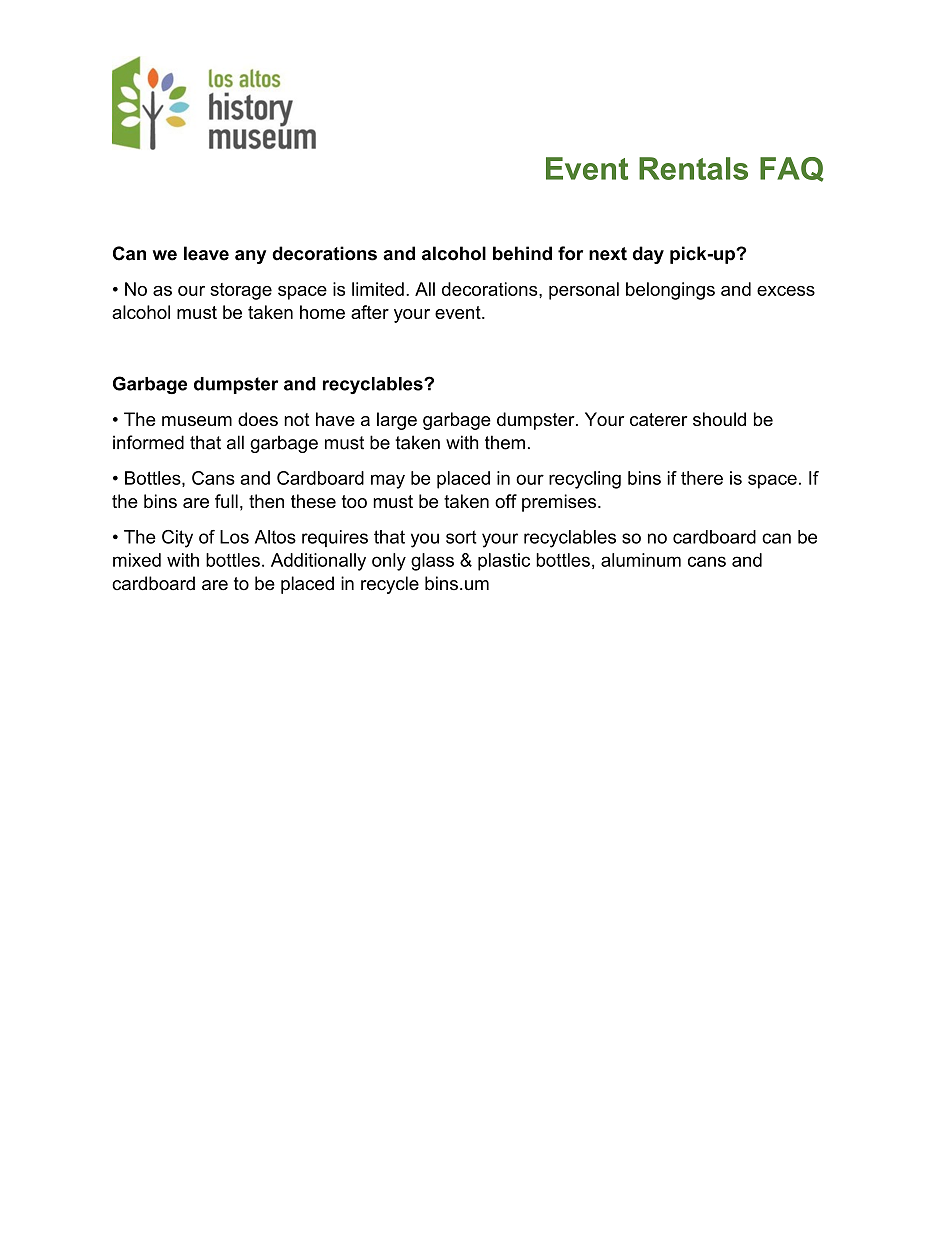 The width and height of the screenshot is (952, 1233). Describe the element at coordinates (250, 257) in the screenshot. I see `any` at that location.
